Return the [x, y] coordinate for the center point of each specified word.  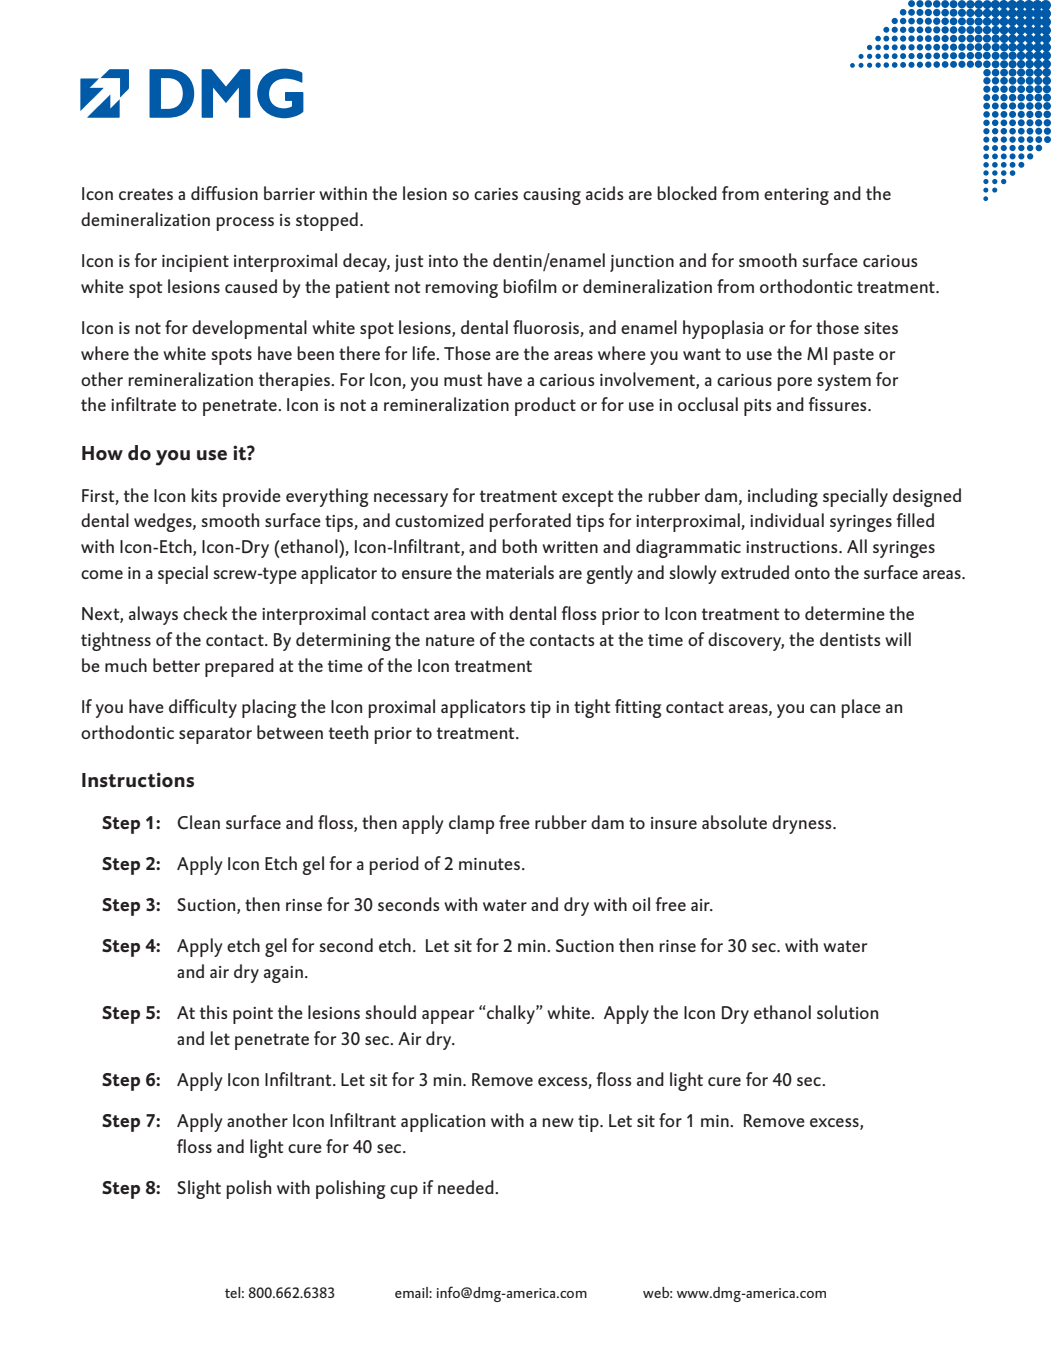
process [245, 224]
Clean [198, 822]
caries [496, 194]
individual [787, 520]
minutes [489, 864]
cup [404, 1192]
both [519, 546]
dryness [803, 824]
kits [204, 495]
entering [796, 196]
